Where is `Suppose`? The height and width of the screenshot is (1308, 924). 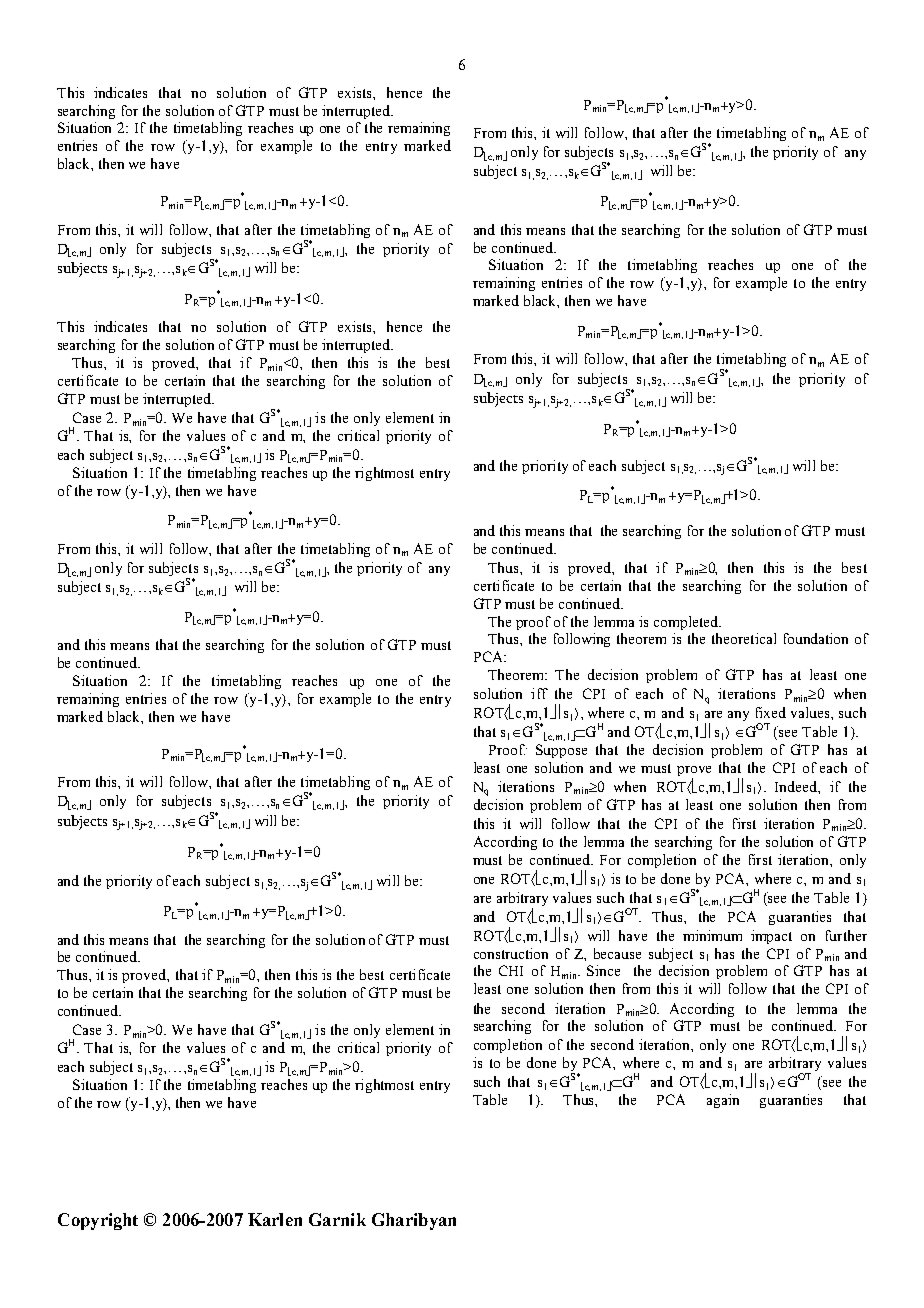
Suppose is located at coordinates (561, 751).
